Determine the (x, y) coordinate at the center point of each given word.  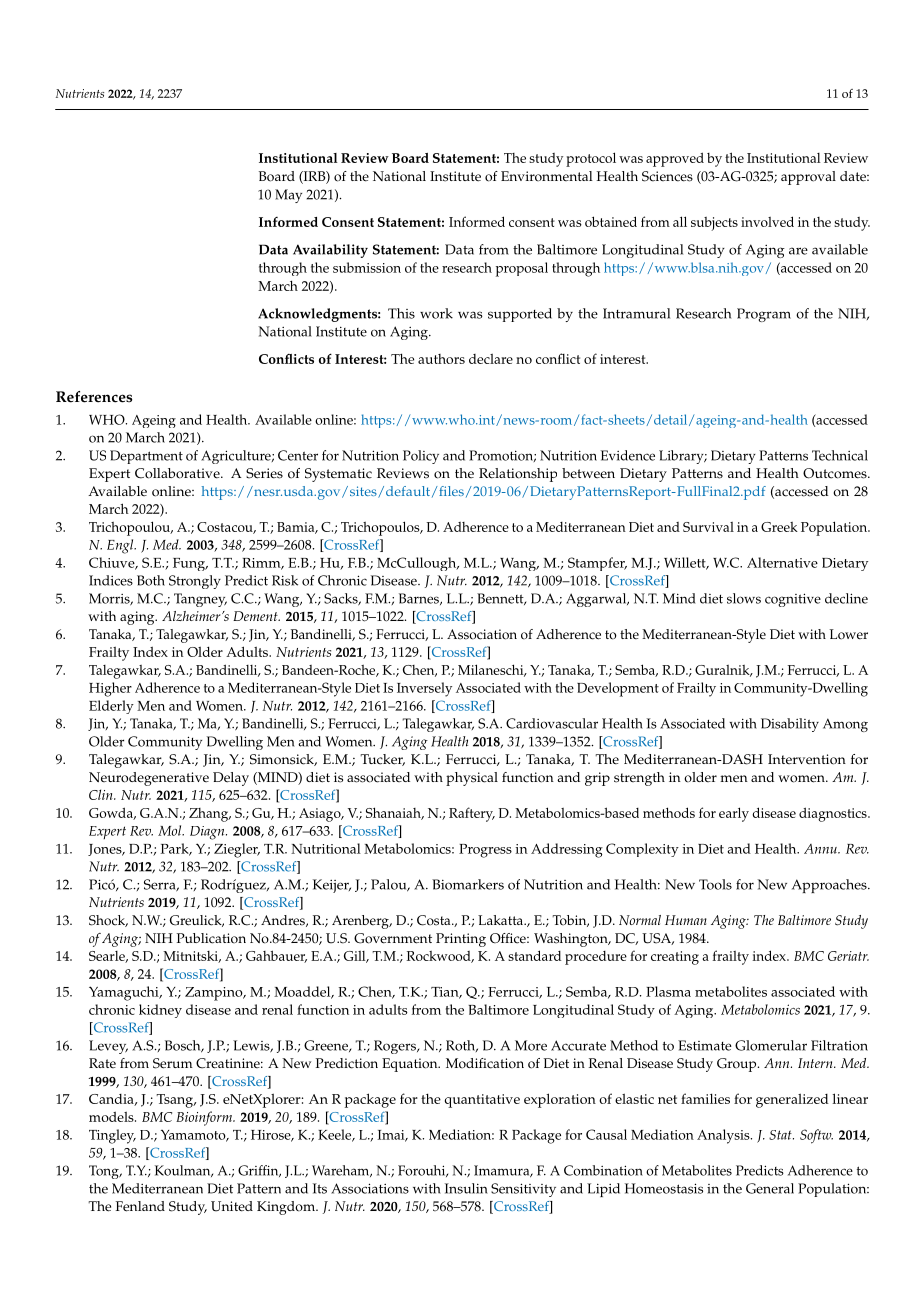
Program (764, 315)
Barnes (420, 599)
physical (472, 779)
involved (767, 221)
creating (675, 958)
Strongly (195, 582)
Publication (211, 938)
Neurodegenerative (149, 779)
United (232, 1206)
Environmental (547, 176)
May (288, 196)
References (94, 397)
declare (491, 359)
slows (744, 598)
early (734, 814)
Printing (461, 940)
